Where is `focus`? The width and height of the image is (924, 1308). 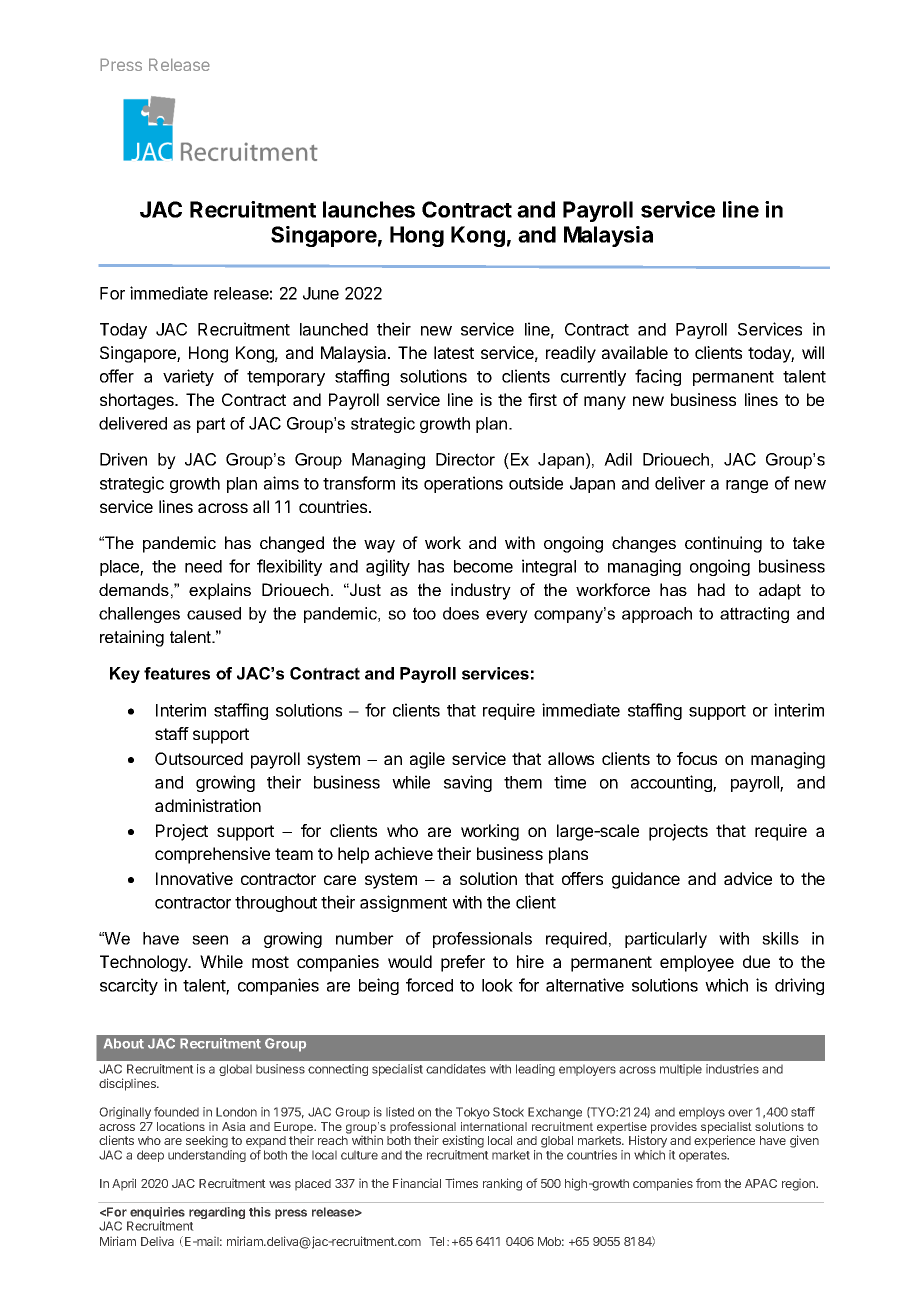
focus is located at coordinates (697, 758).
